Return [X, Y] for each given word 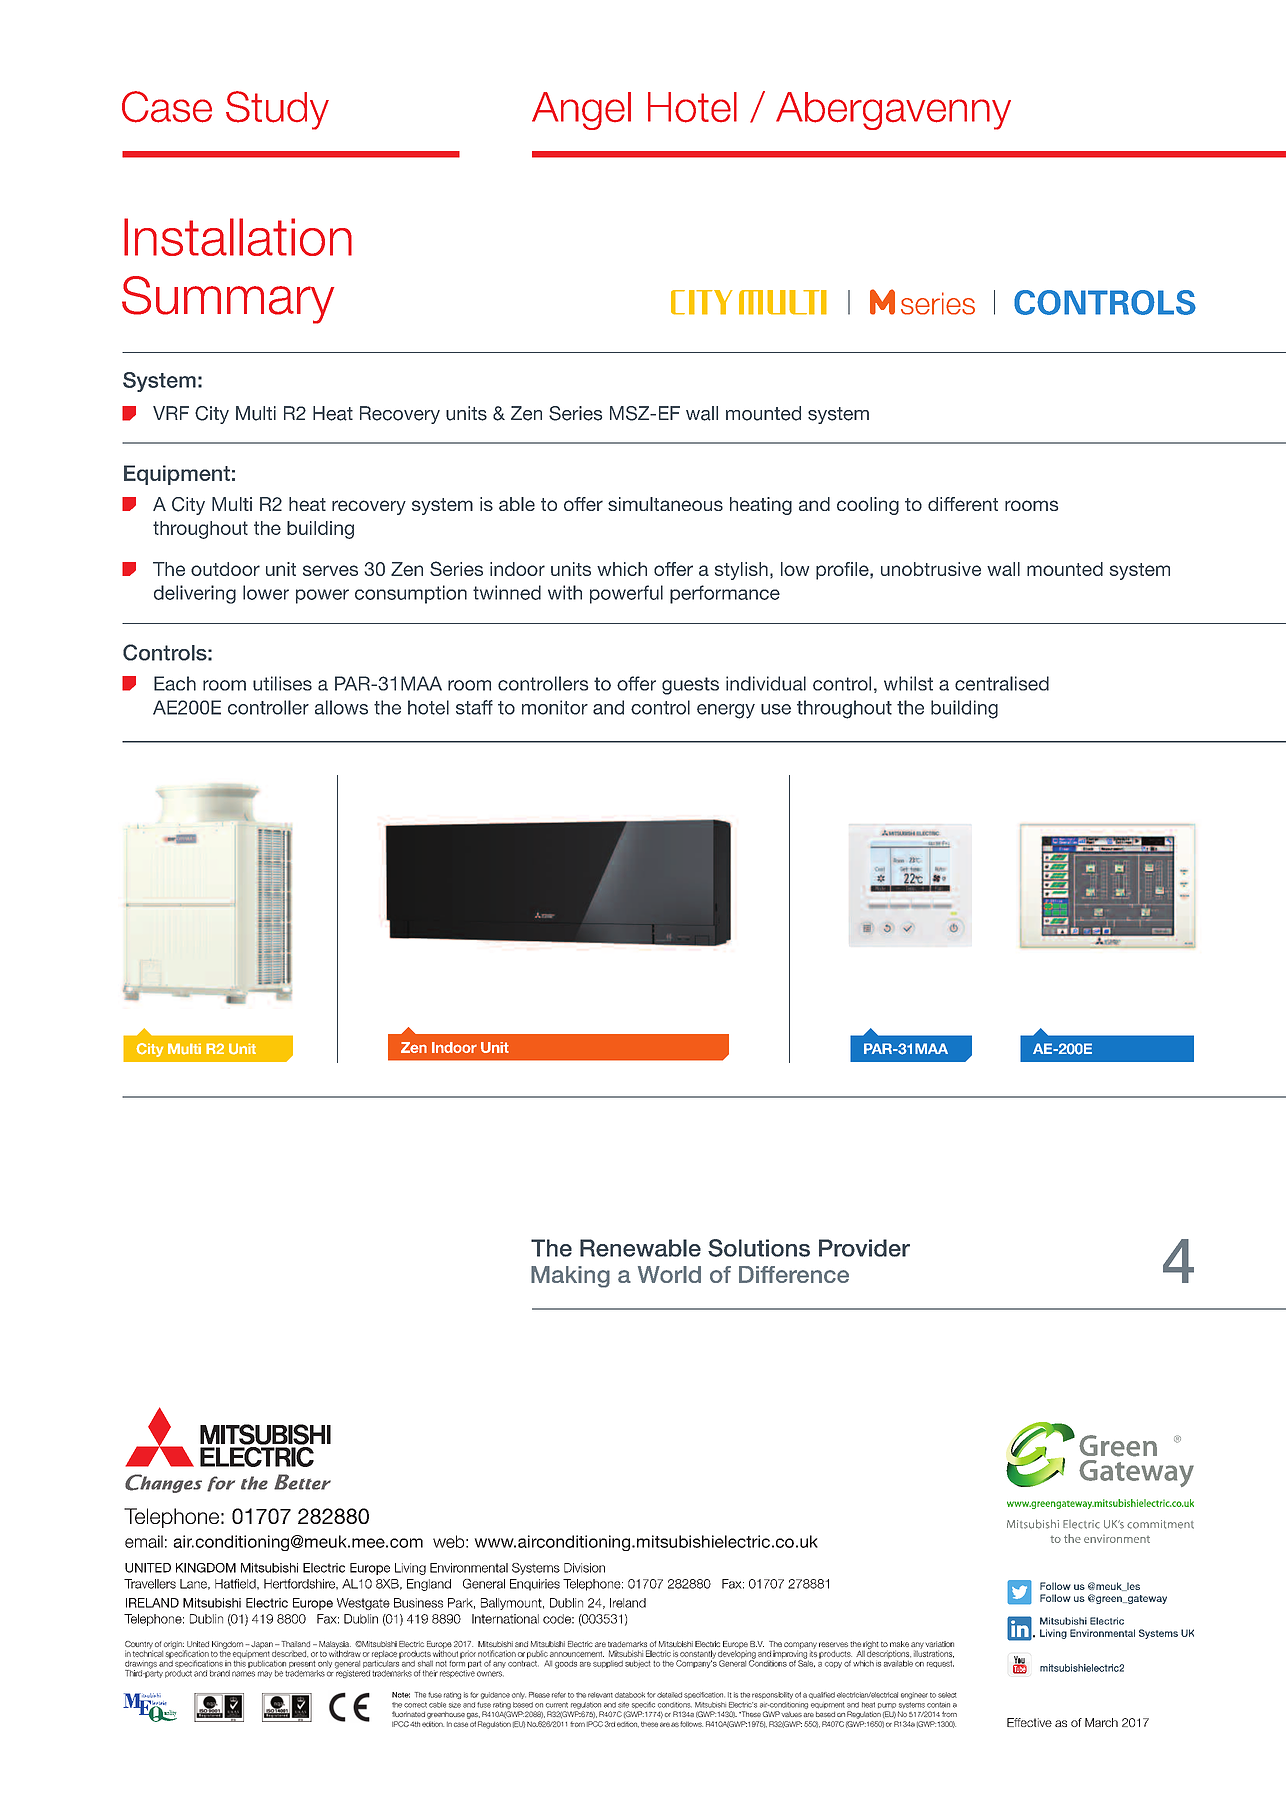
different [963, 504]
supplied [608, 1664]
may [265, 1674]
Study [277, 110]
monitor [555, 707]
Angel [581, 111]
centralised [1002, 683]
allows [341, 707]
